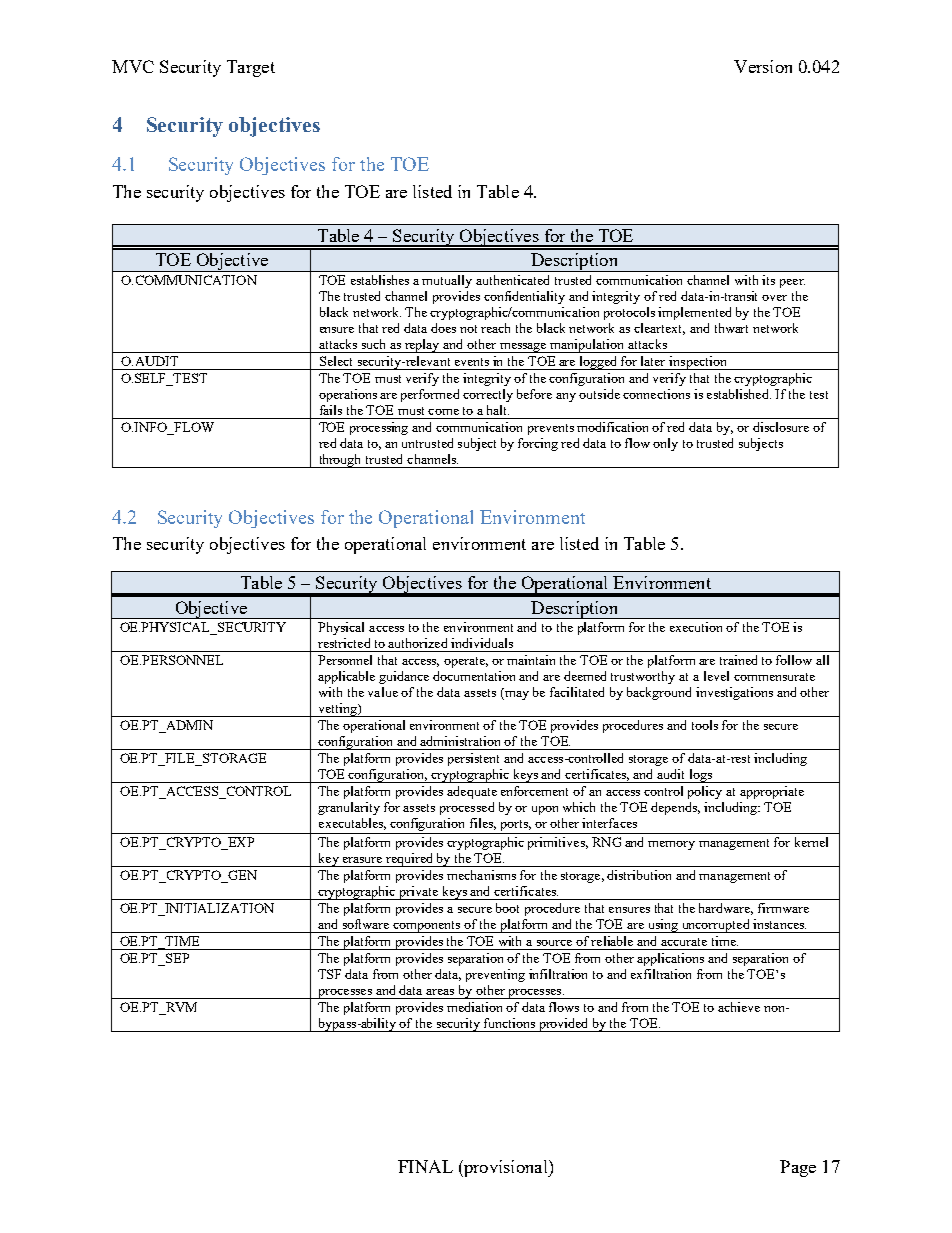  I want to click on Target, so click(251, 68).
